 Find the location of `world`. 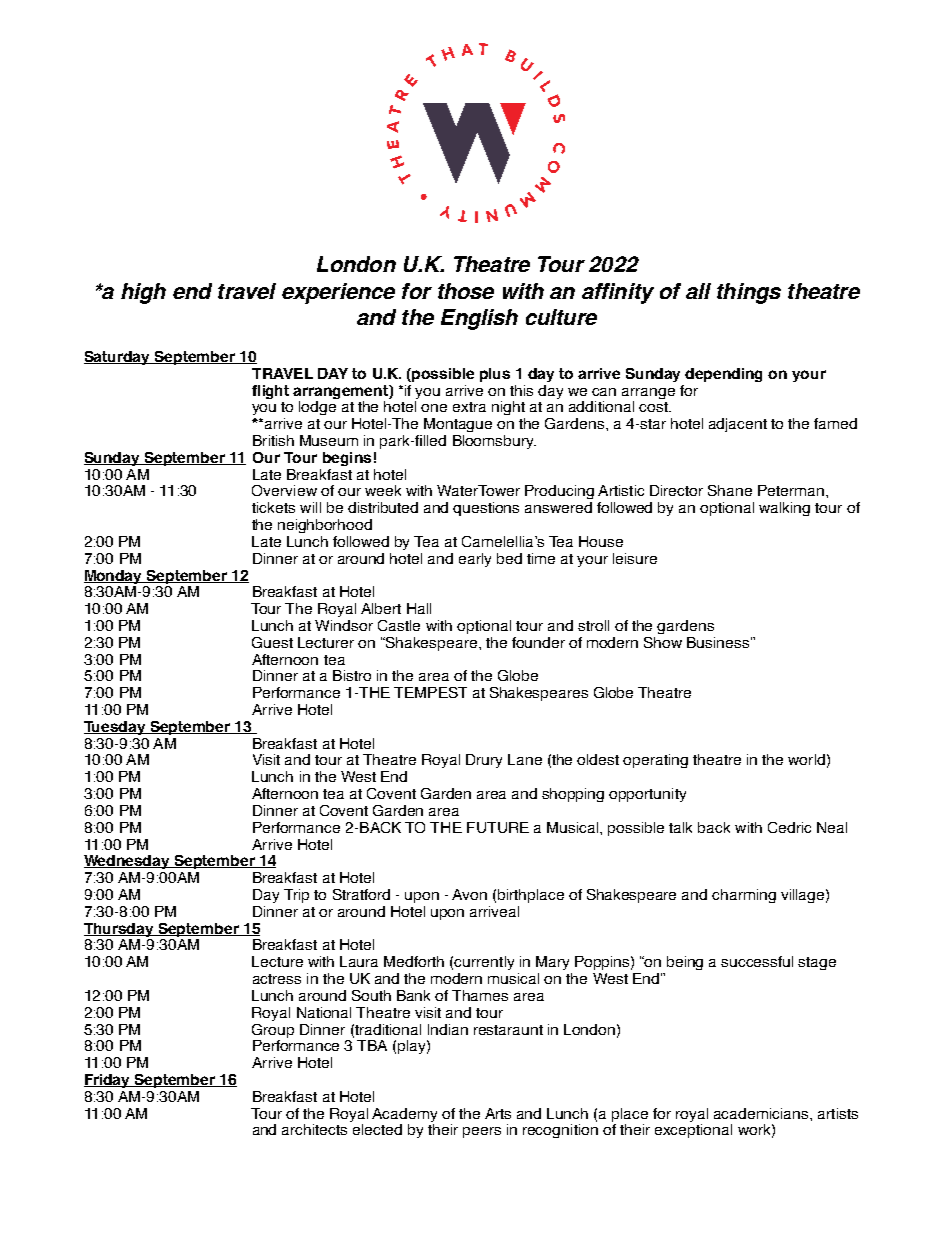

world is located at coordinates (806, 759).
